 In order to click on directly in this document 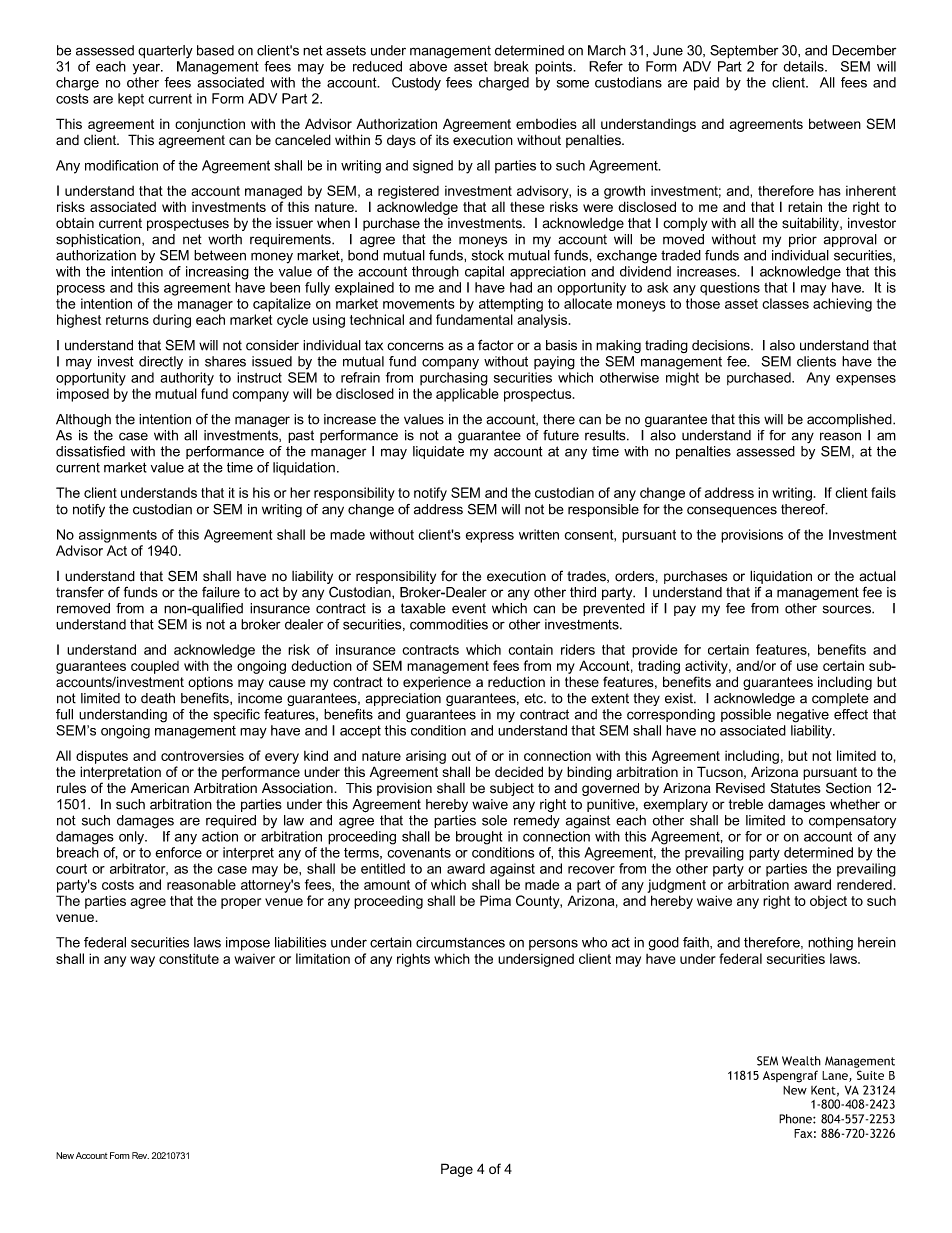, I will do `click(161, 362)`.
